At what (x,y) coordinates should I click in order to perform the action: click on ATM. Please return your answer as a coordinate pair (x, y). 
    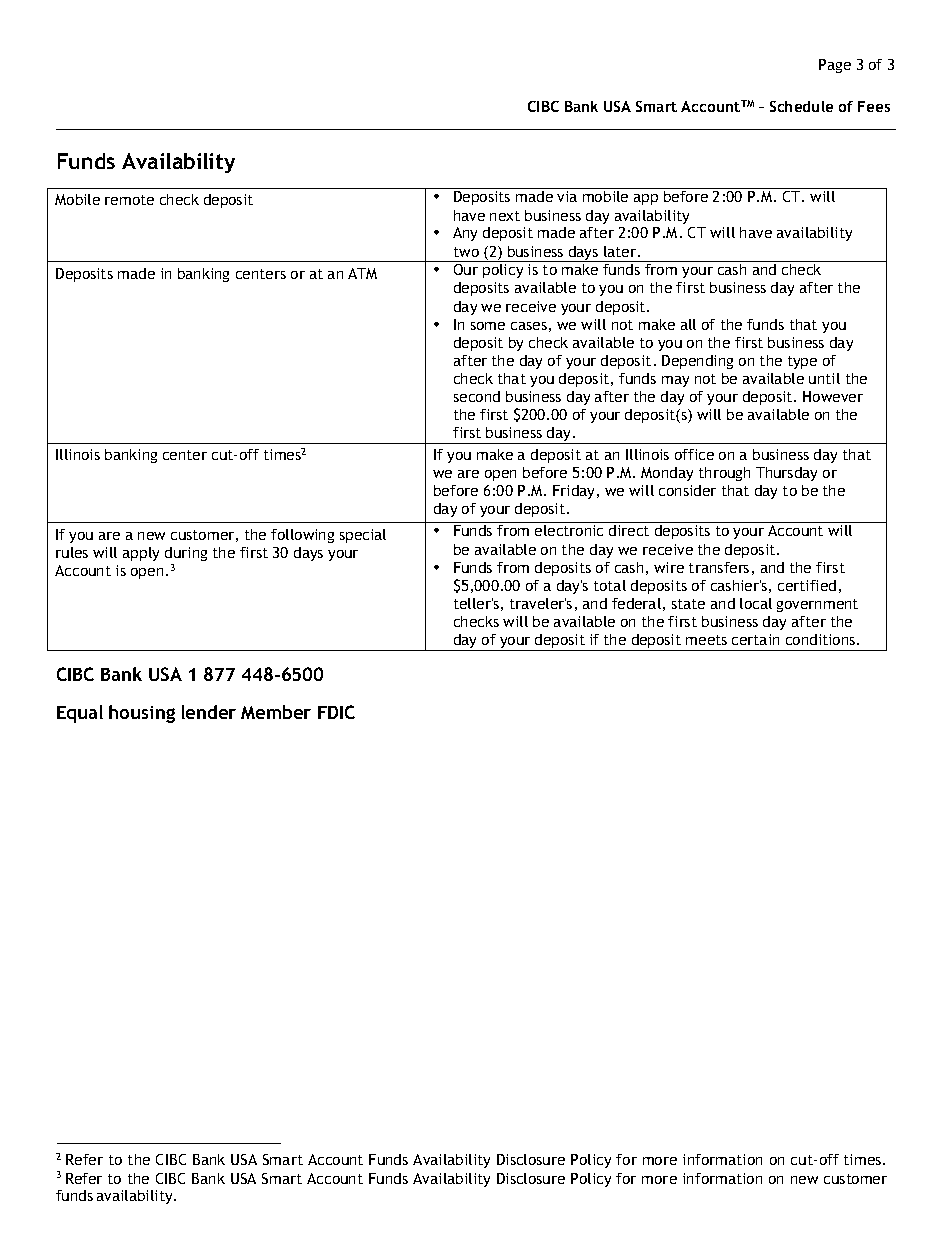
    Looking at the image, I should click on (362, 273).
